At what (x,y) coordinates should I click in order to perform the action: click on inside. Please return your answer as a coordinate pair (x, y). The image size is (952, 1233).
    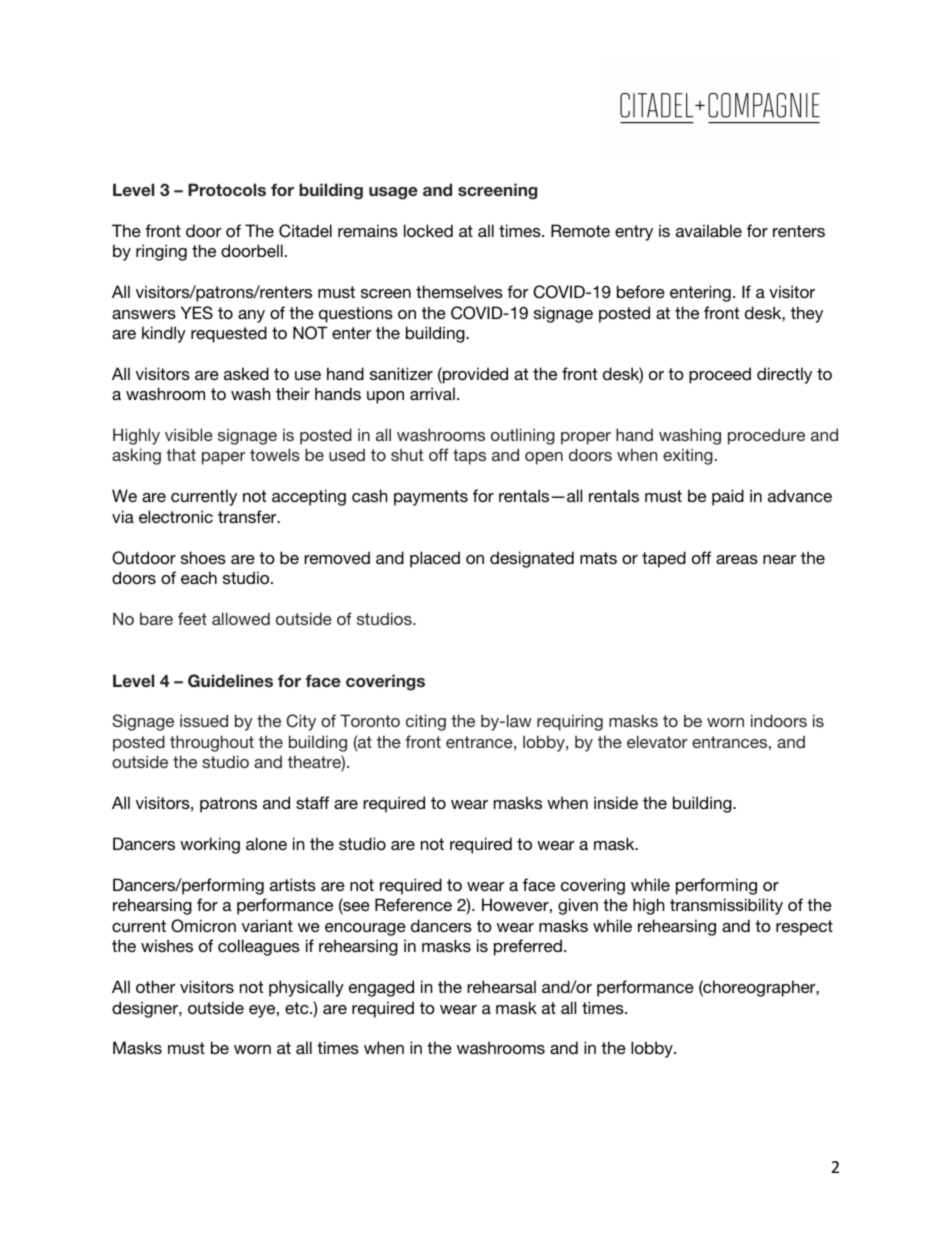
    Looking at the image, I should click on (616, 802).
